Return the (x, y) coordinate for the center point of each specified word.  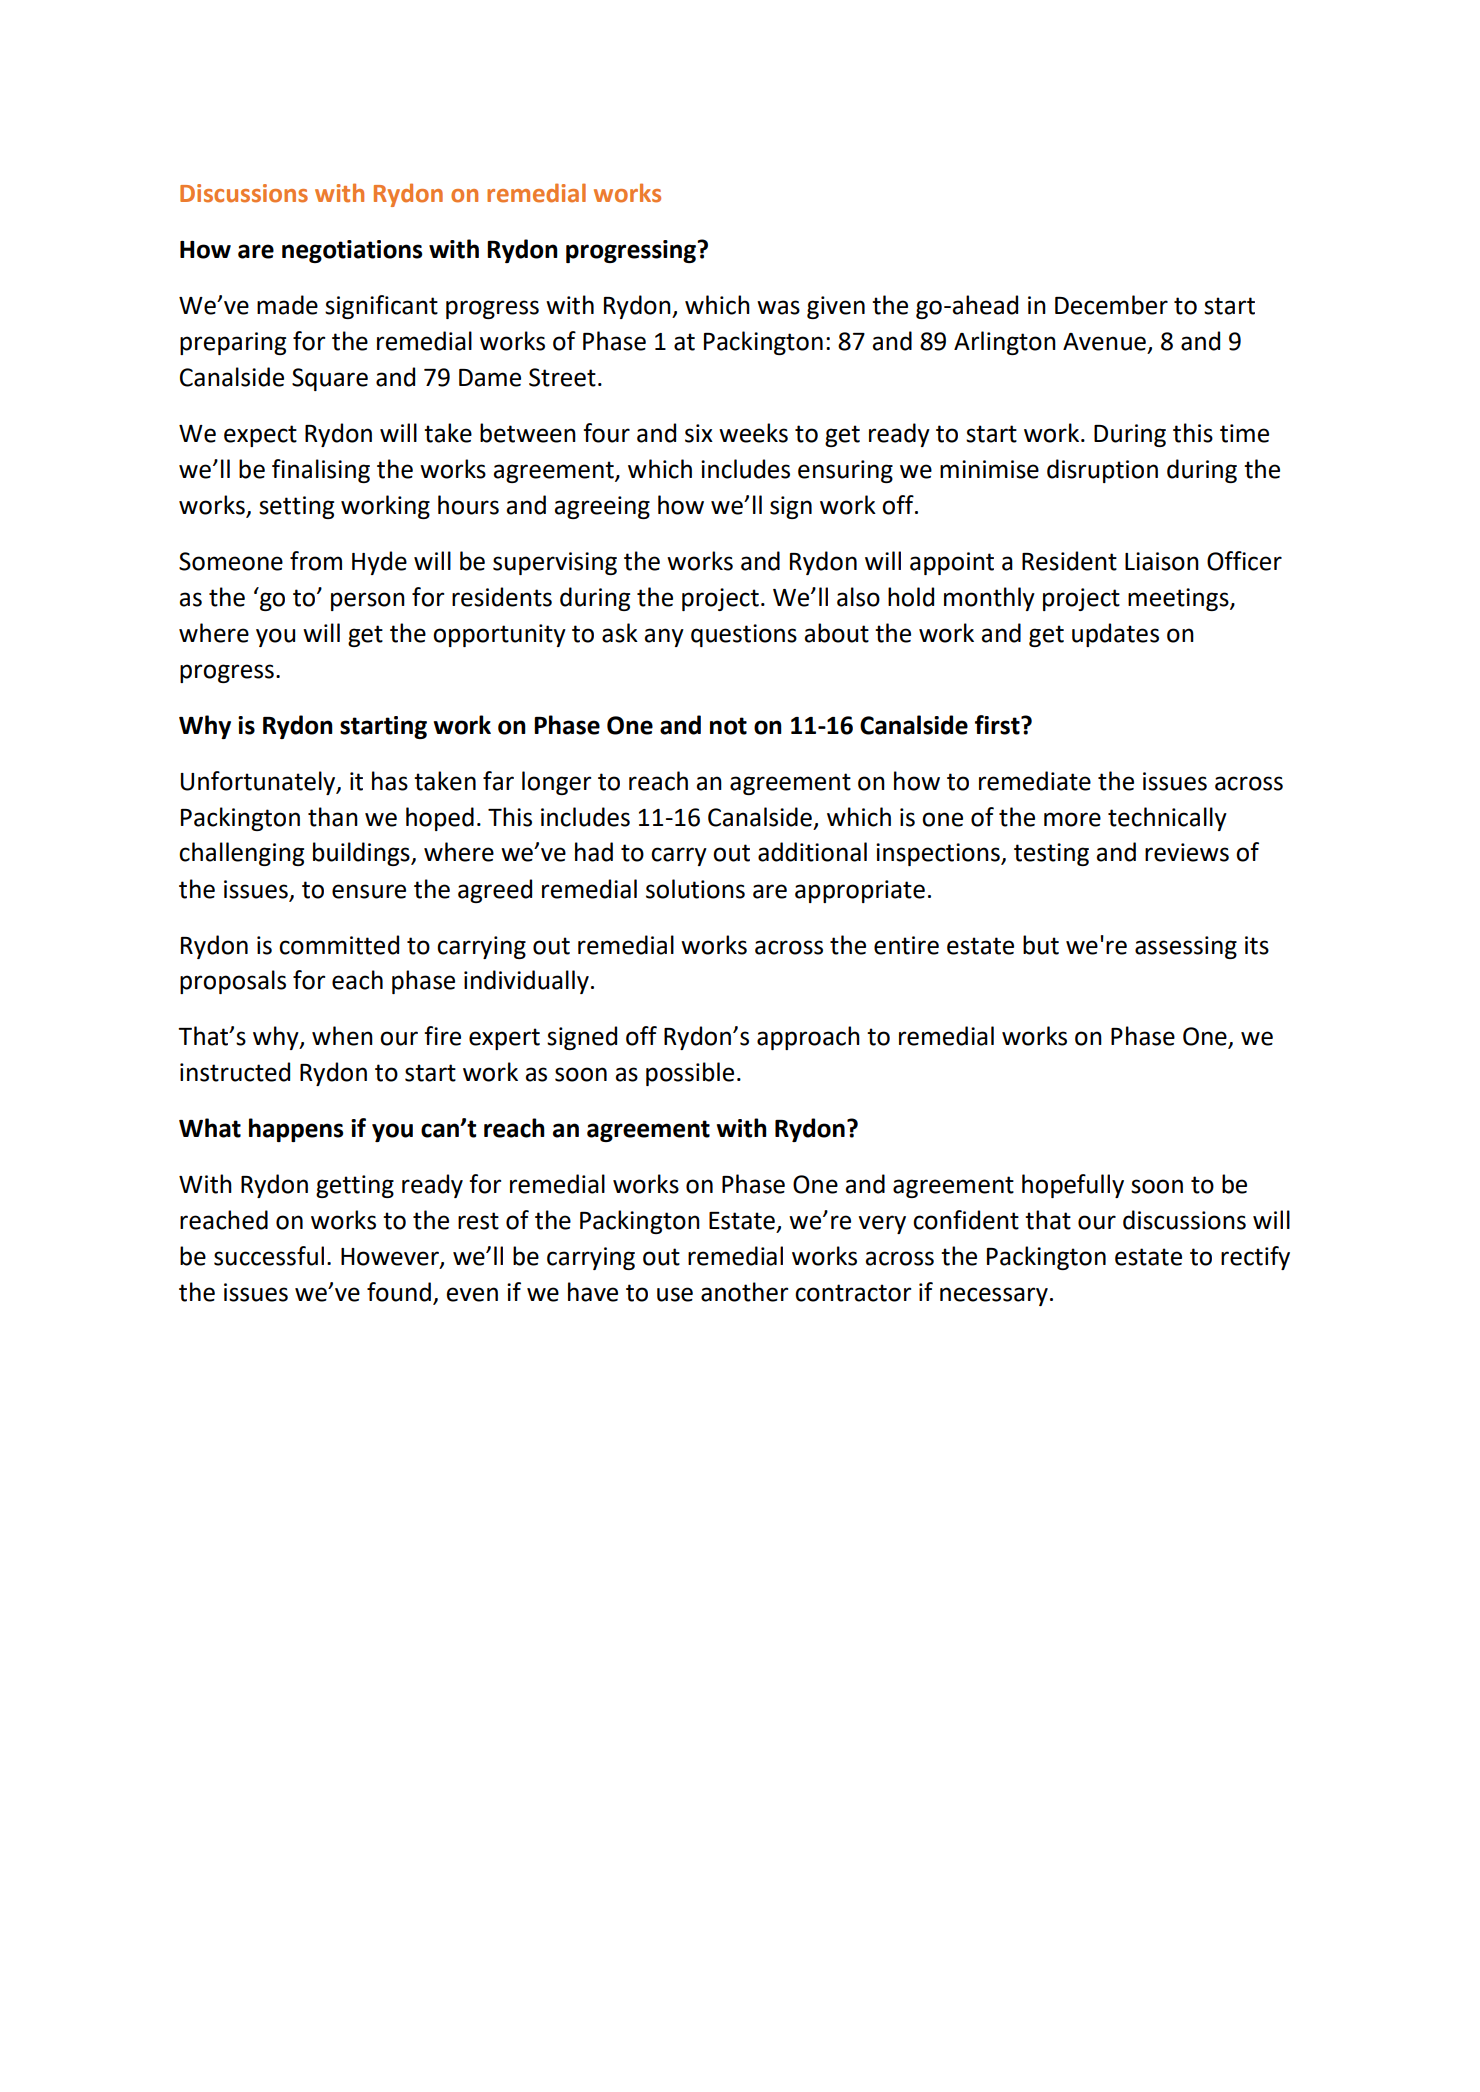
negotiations (352, 251)
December (1111, 305)
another (744, 1292)
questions (744, 635)
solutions (695, 889)
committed (339, 945)
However (391, 1258)
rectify (1255, 1258)
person (368, 601)
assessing (1186, 947)
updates (1115, 635)
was (778, 307)
